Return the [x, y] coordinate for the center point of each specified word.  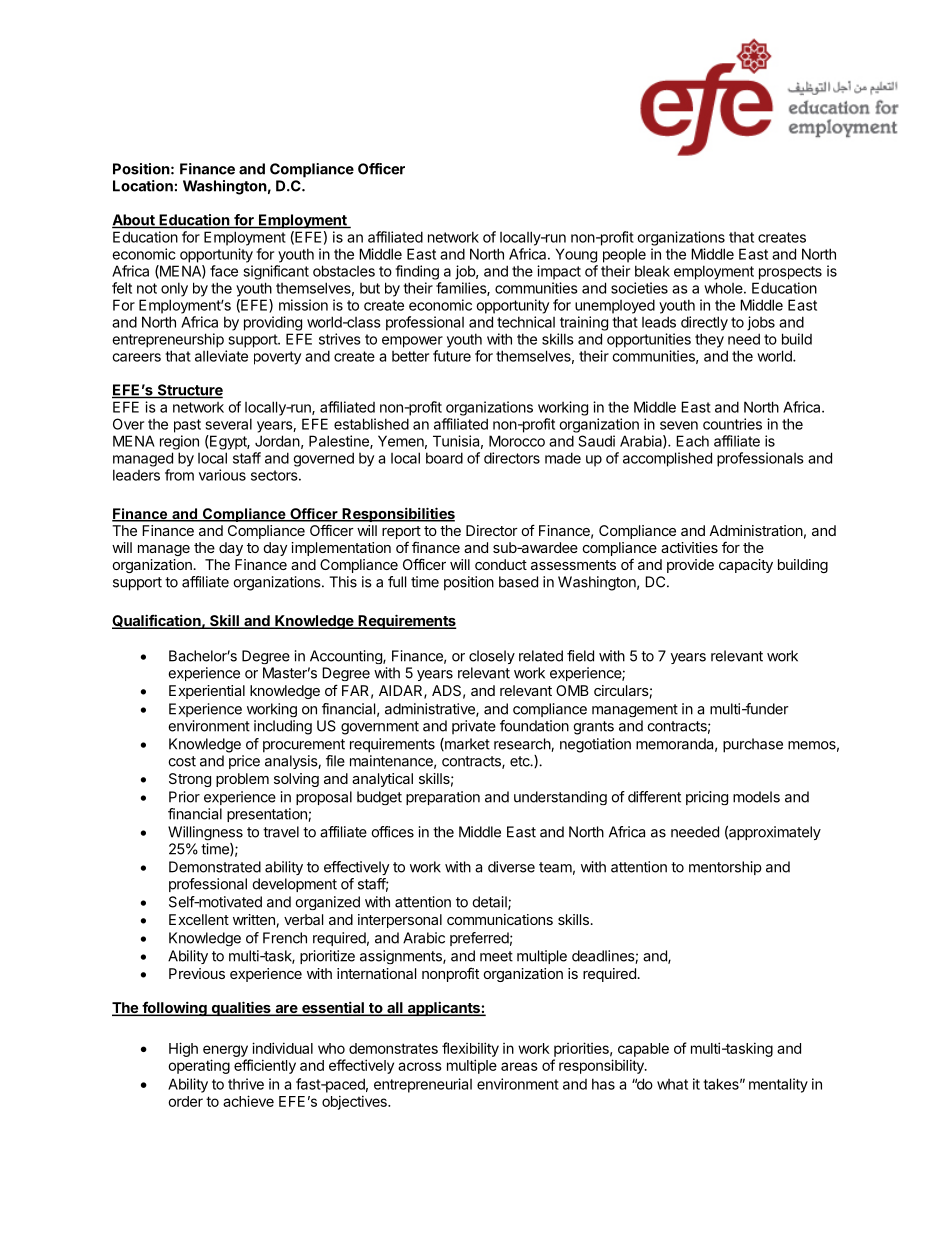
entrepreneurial [423, 1085]
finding [417, 272]
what [672, 1084]
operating [199, 1066]
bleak [652, 271]
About [134, 221]
